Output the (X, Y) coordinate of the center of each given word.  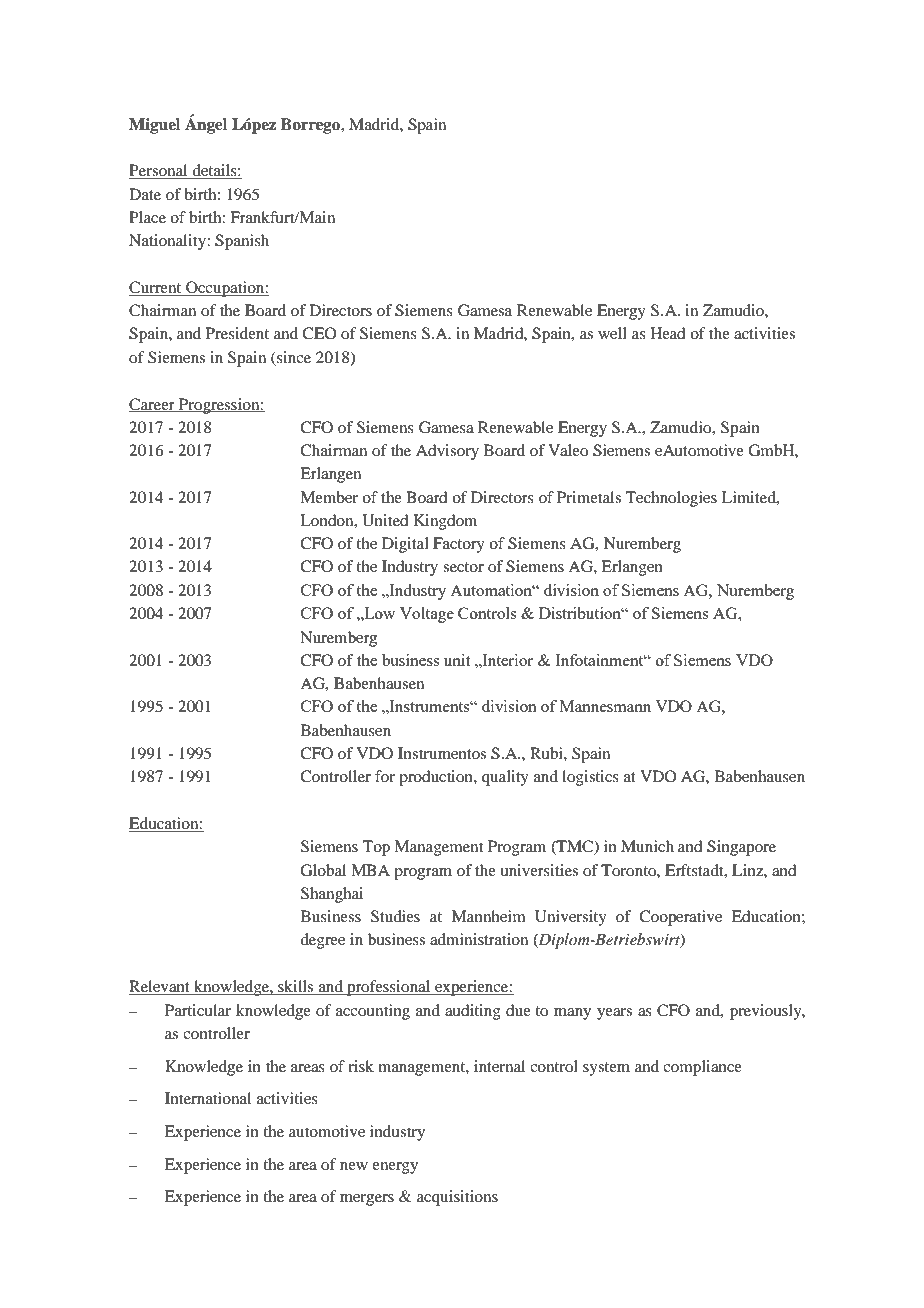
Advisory (447, 452)
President (237, 333)
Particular (198, 1010)
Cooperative (680, 918)
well (612, 333)
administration (479, 939)
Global (323, 870)
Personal (159, 171)
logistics (590, 778)
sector (463, 567)
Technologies (671, 499)
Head (667, 333)
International (208, 1098)
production (437, 778)
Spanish (242, 242)
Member (329, 497)
